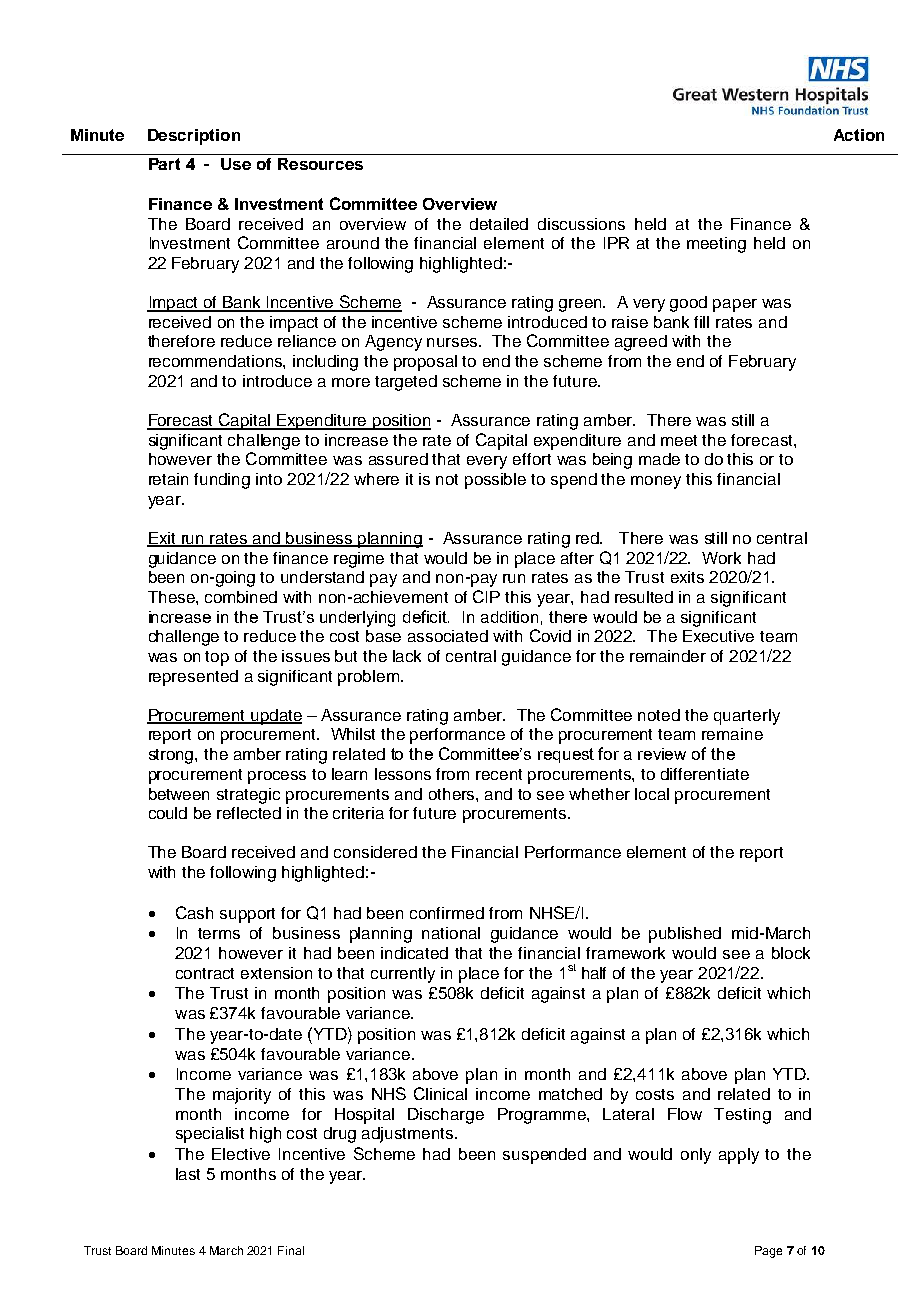 This image has height=1308, width=924. Describe the element at coordinates (291, 1250) in the image. I see `Final` at that location.
